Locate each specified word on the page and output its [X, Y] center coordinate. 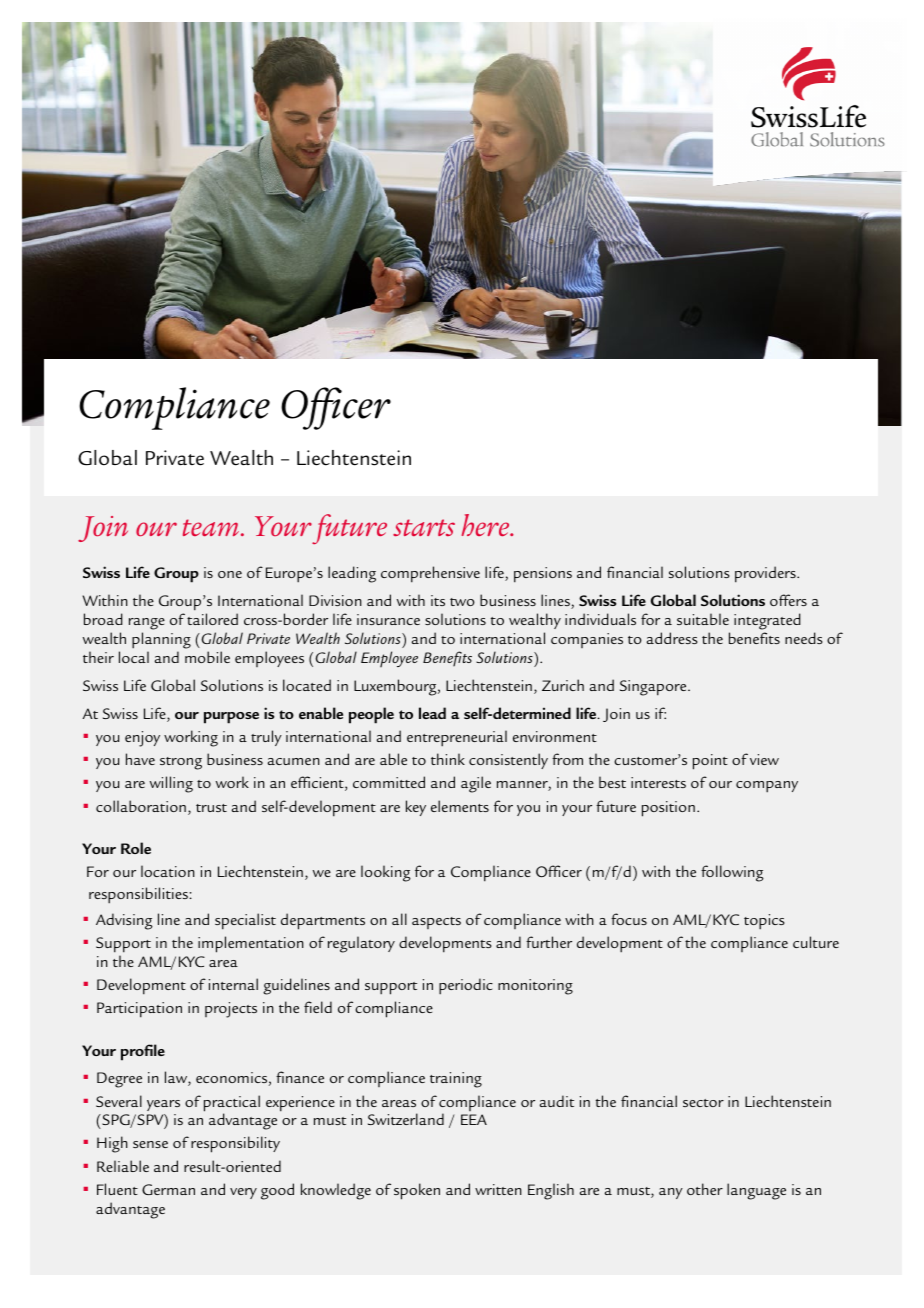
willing [171, 784]
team [211, 527]
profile [143, 1052]
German [168, 1189]
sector [703, 1103]
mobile [207, 657]
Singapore [654, 688]
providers [766, 574]
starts [424, 527]
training [456, 1080]
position [668, 809]
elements [460, 806]
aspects [436, 923]
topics [764, 922]
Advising [124, 921]
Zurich [563, 685]
